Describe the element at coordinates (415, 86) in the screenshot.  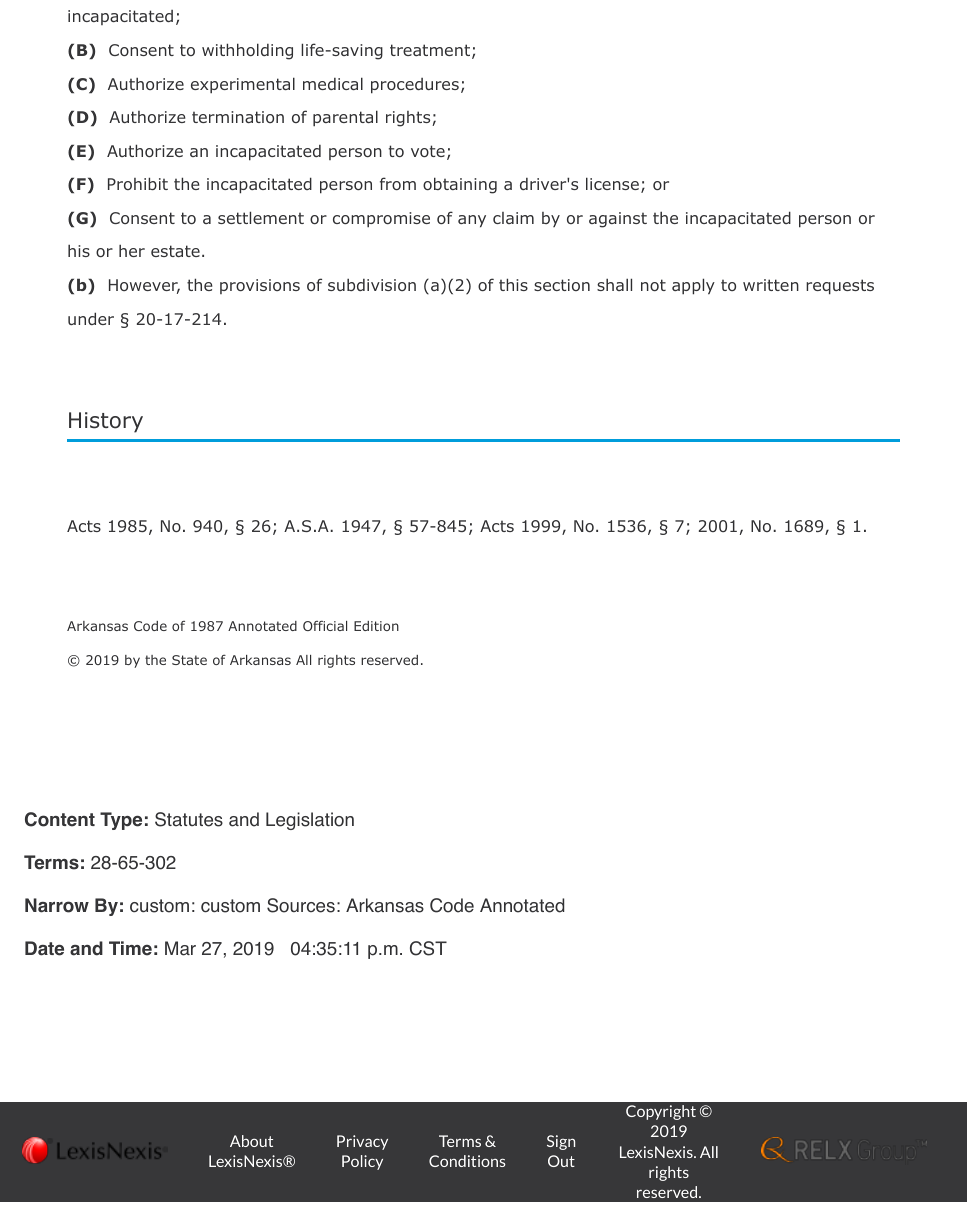
I see `procedures` at that location.
